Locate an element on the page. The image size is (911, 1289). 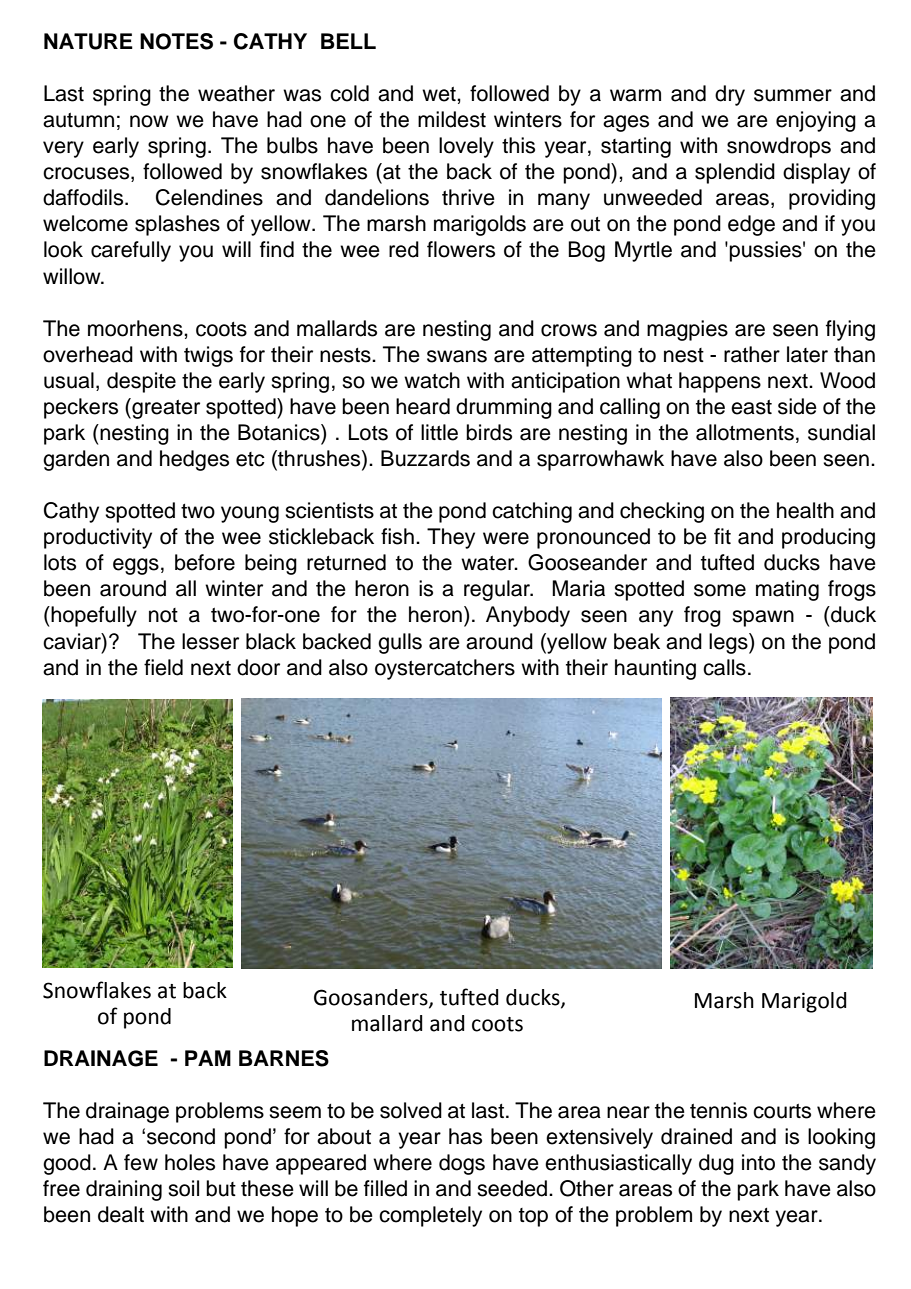
field is located at coordinates (163, 667).
